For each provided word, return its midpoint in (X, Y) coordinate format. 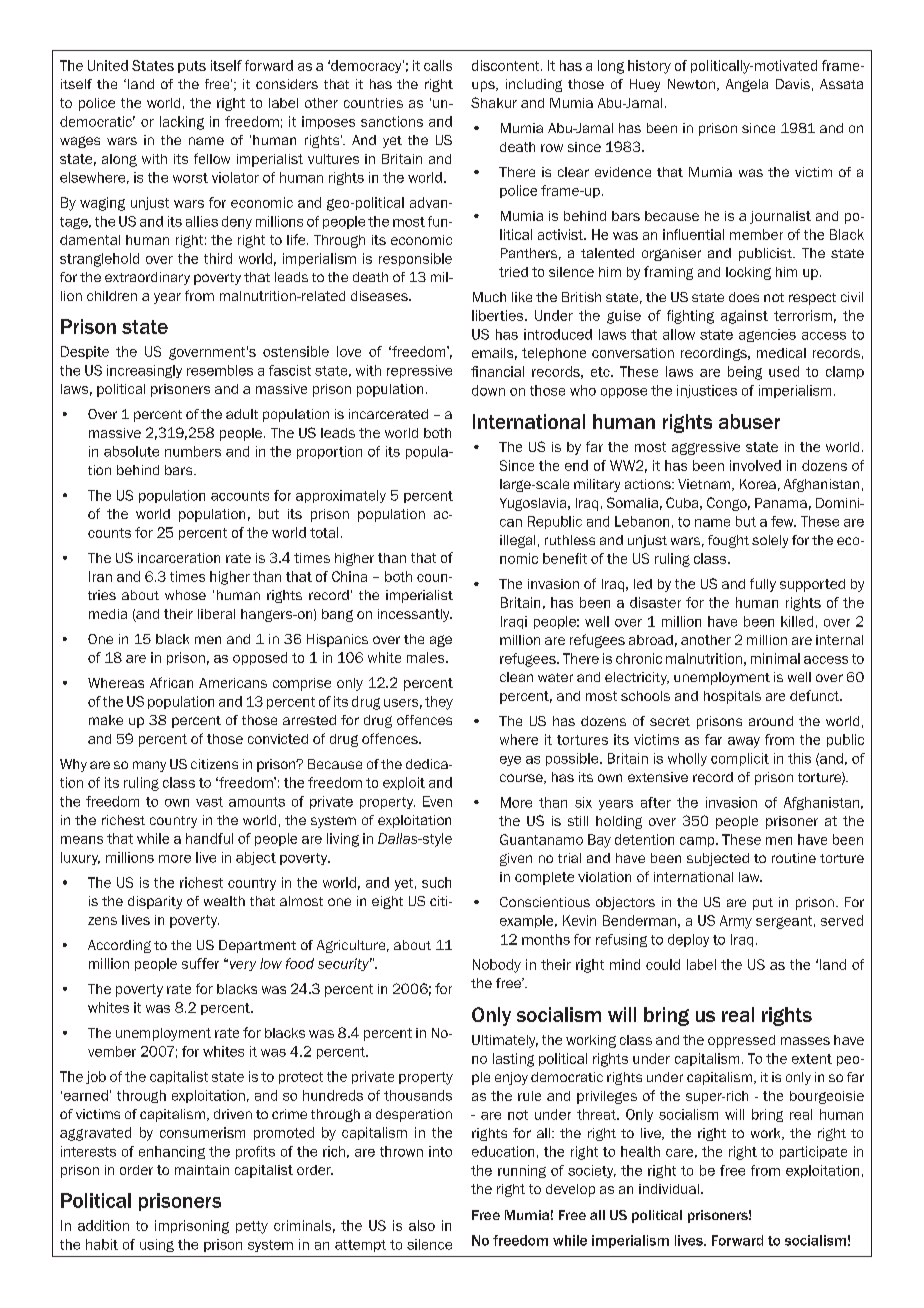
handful (209, 838)
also (422, 1225)
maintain (202, 1170)
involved (755, 465)
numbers (193, 451)
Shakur (494, 102)
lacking (182, 123)
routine (794, 858)
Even (437, 801)
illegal (517, 541)
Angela (747, 85)
